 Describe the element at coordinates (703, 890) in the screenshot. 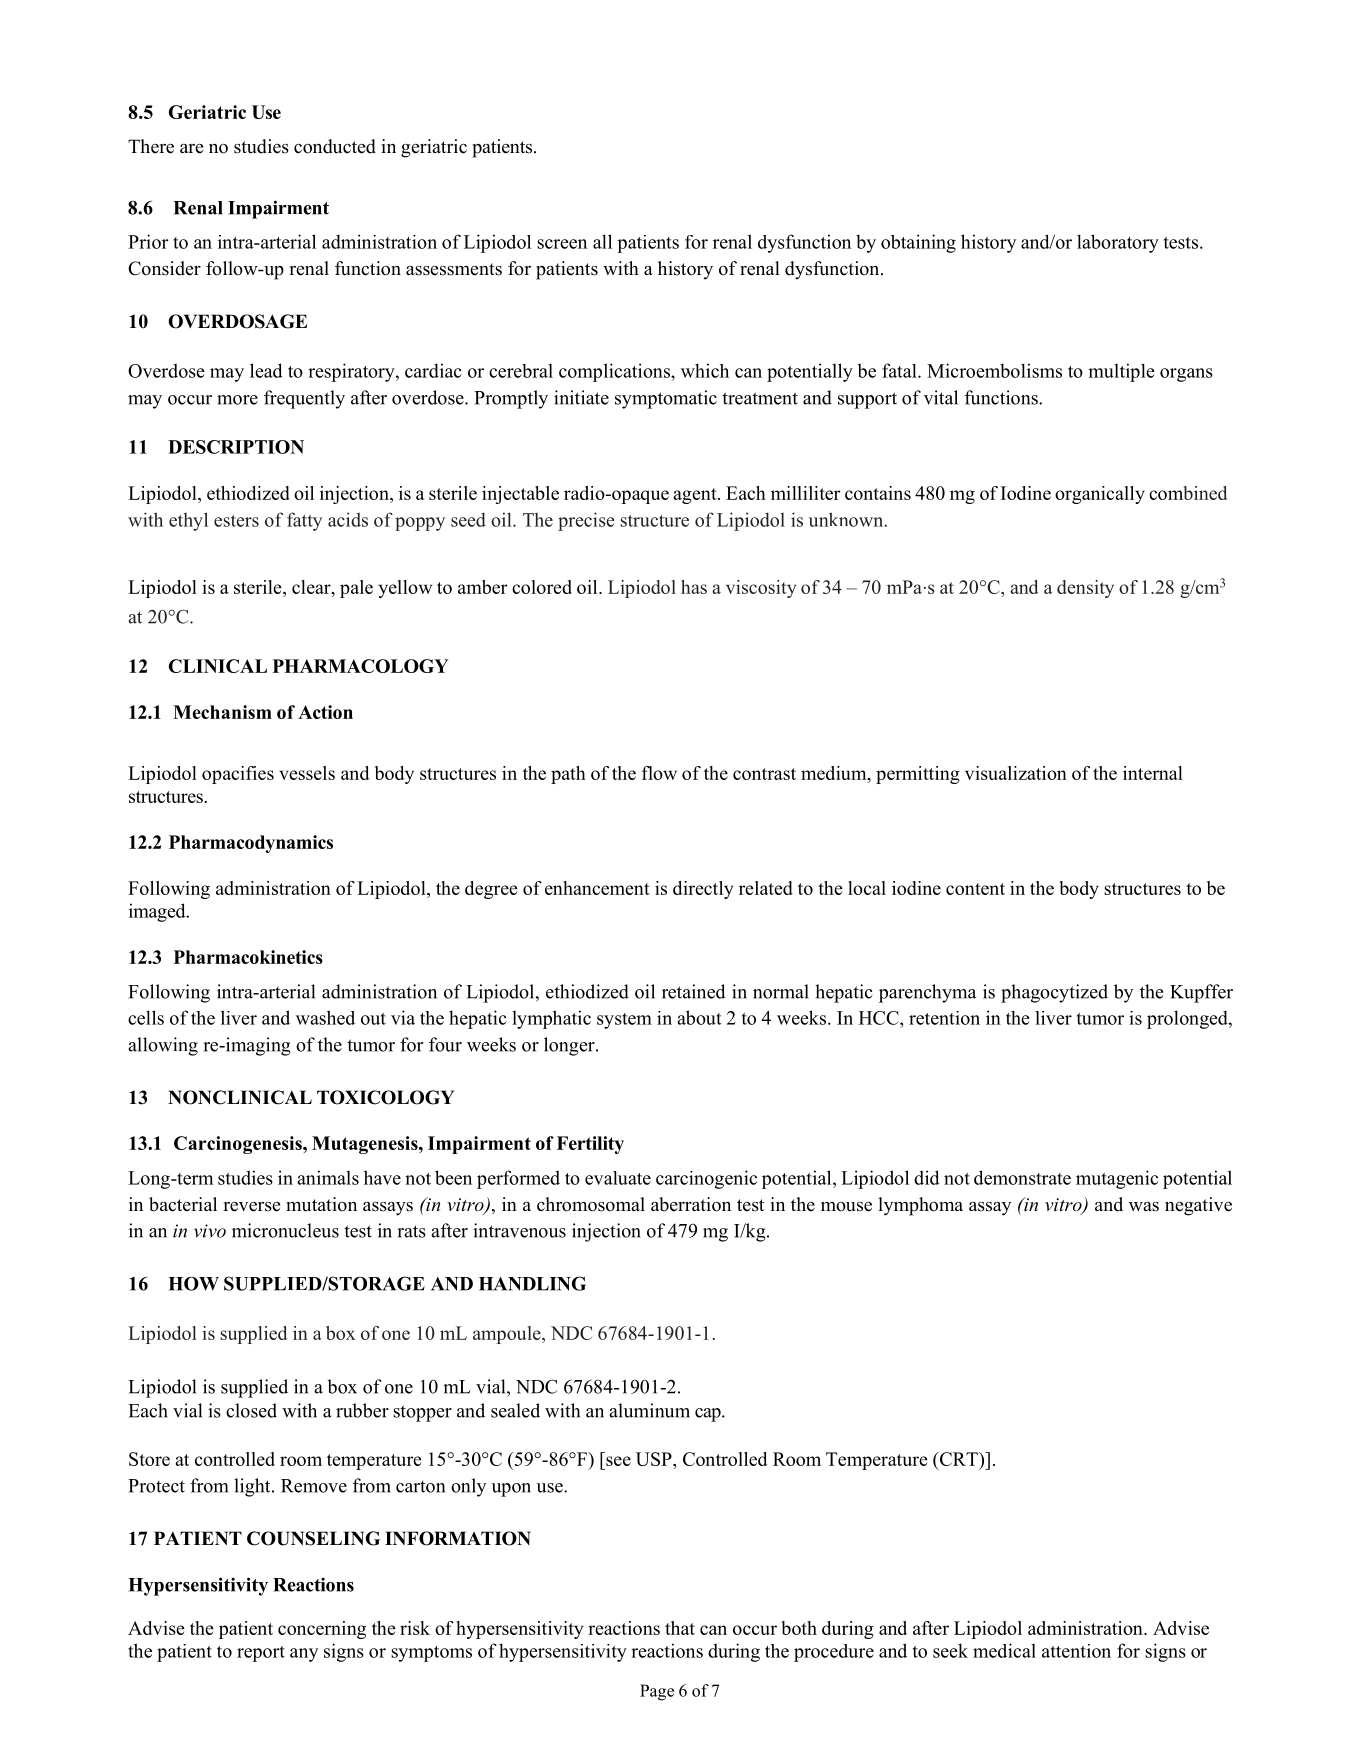

I see `directly` at that location.
